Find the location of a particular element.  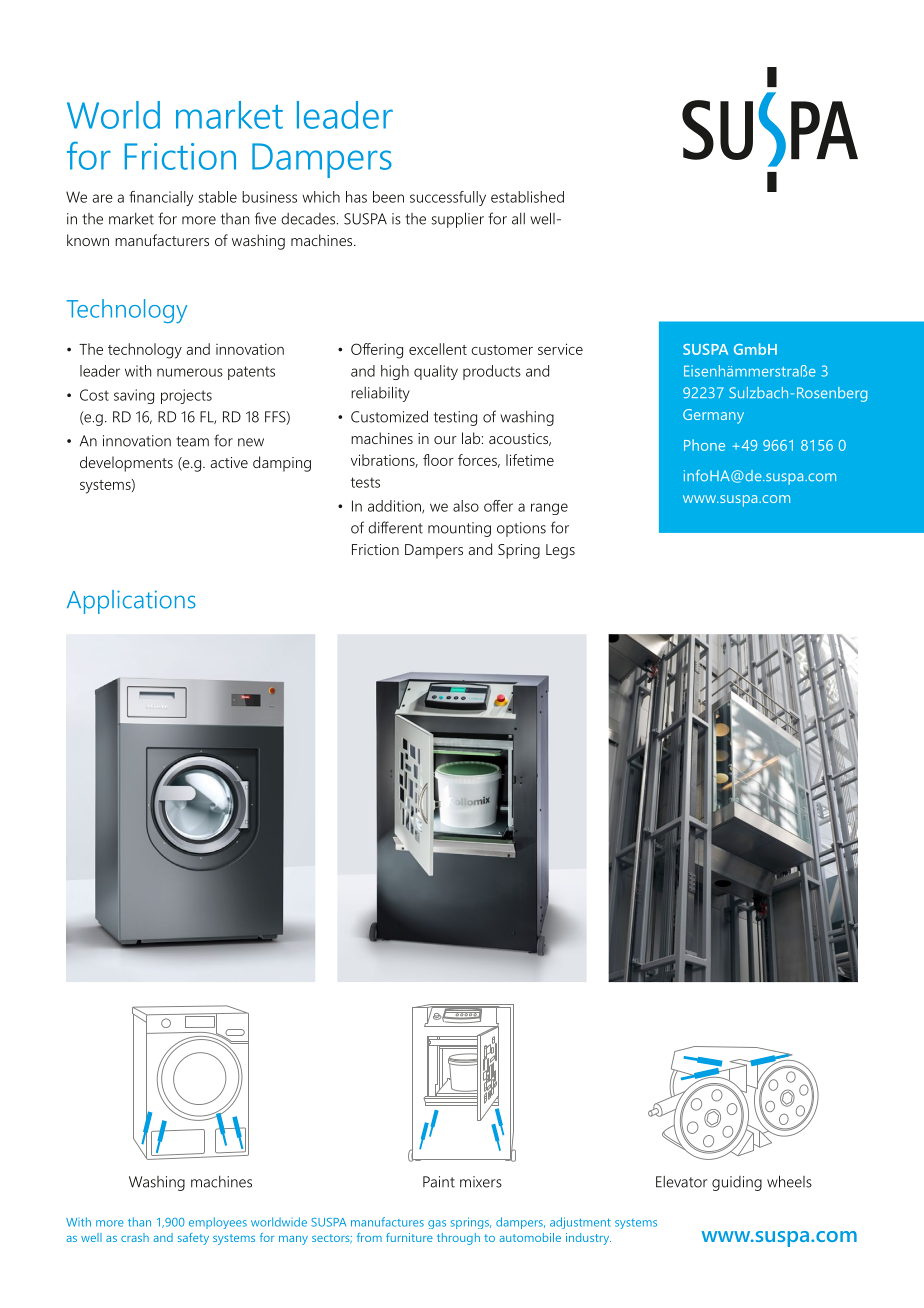

gas is located at coordinates (437, 1224).
